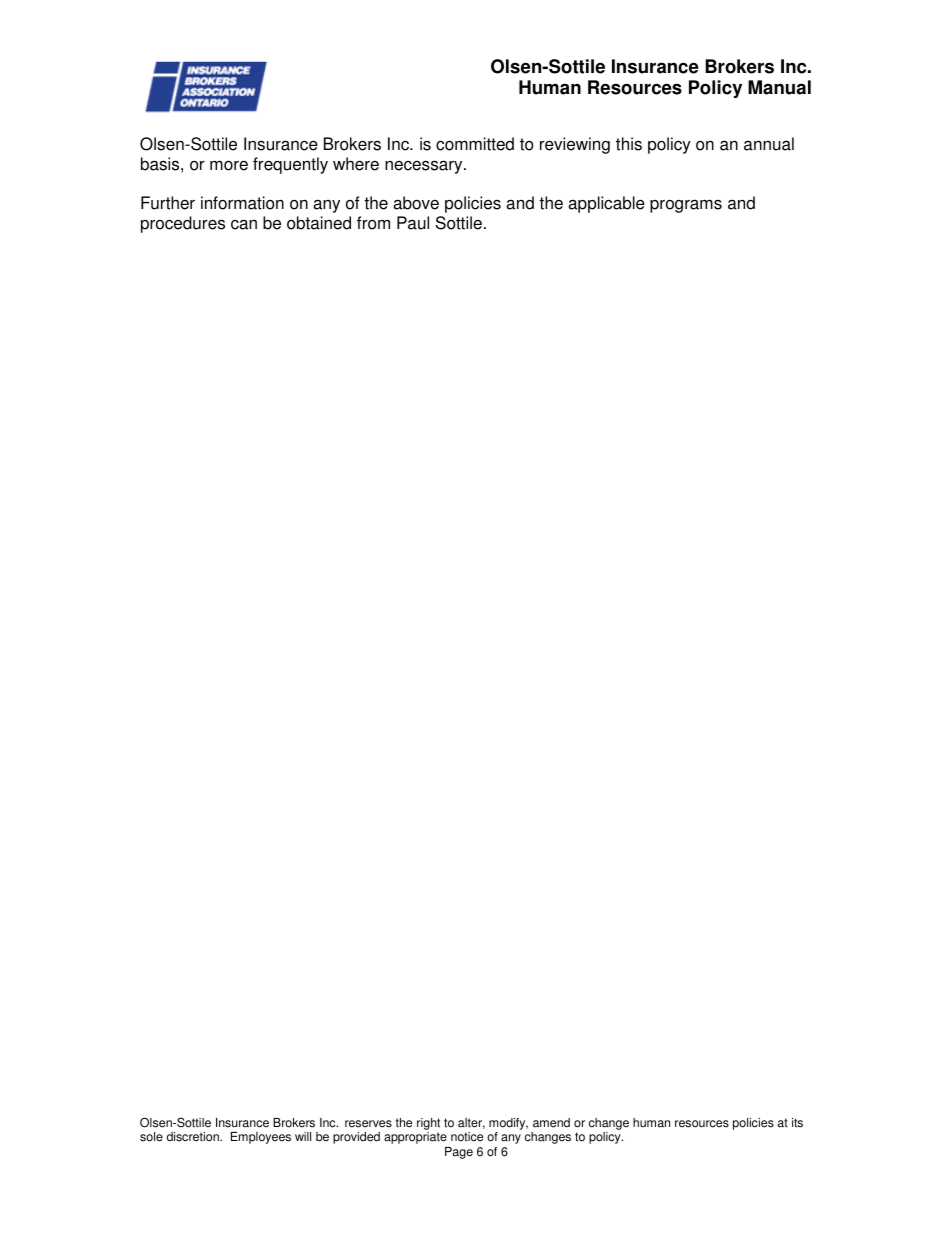  I want to click on applicable, so click(606, 204).
